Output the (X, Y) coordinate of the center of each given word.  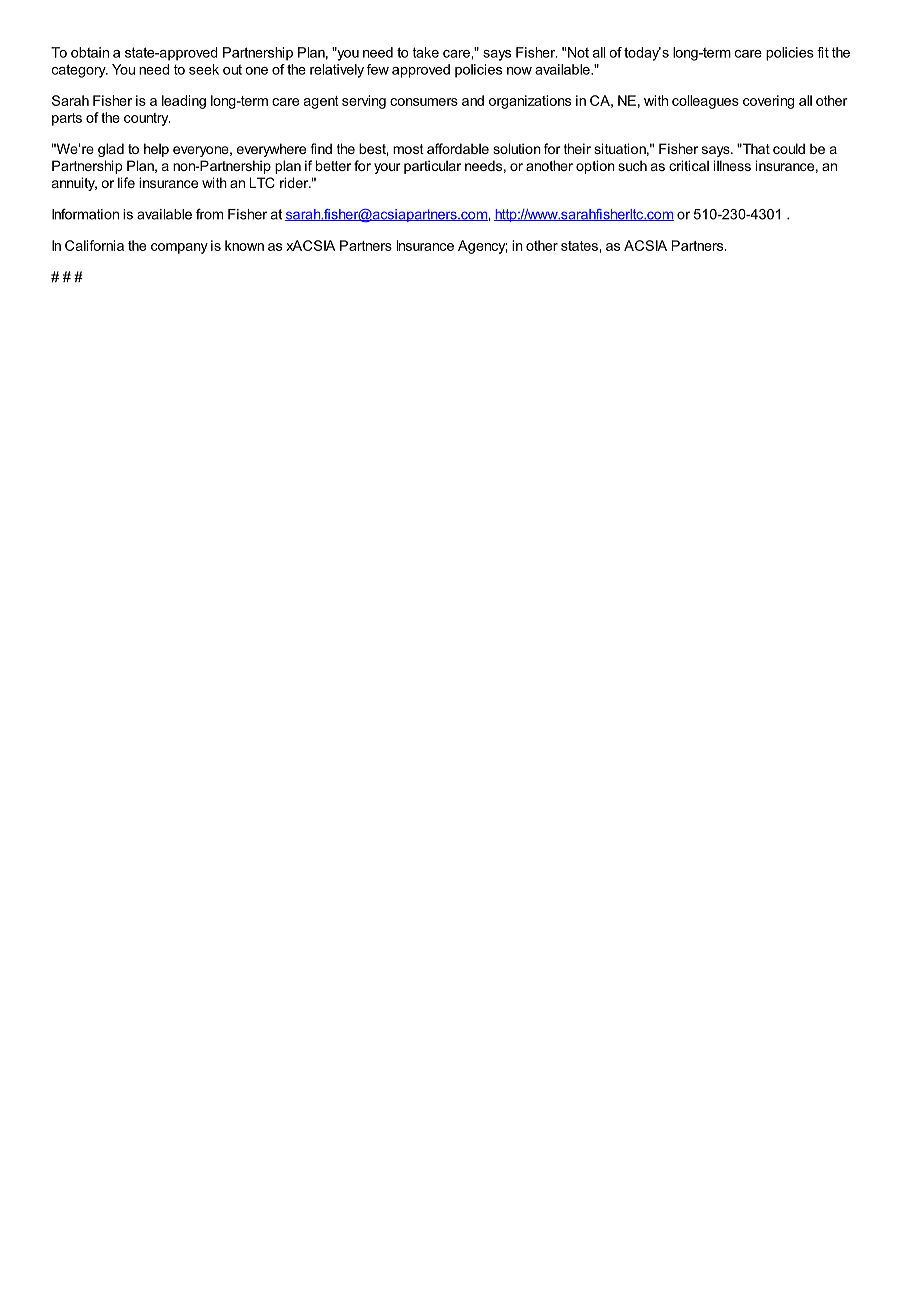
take (425, 52)
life (126, 182)
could (789, 148)
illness (732, 165)
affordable (458, 148)
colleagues (705, 102)
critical (689, 165)
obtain (90, 52)
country (147, 119)
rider (295, 182)
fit (823, 52)
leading (184, 102)
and (473, 100)
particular (432, 167)
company (179, 248)
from (209, 214)
